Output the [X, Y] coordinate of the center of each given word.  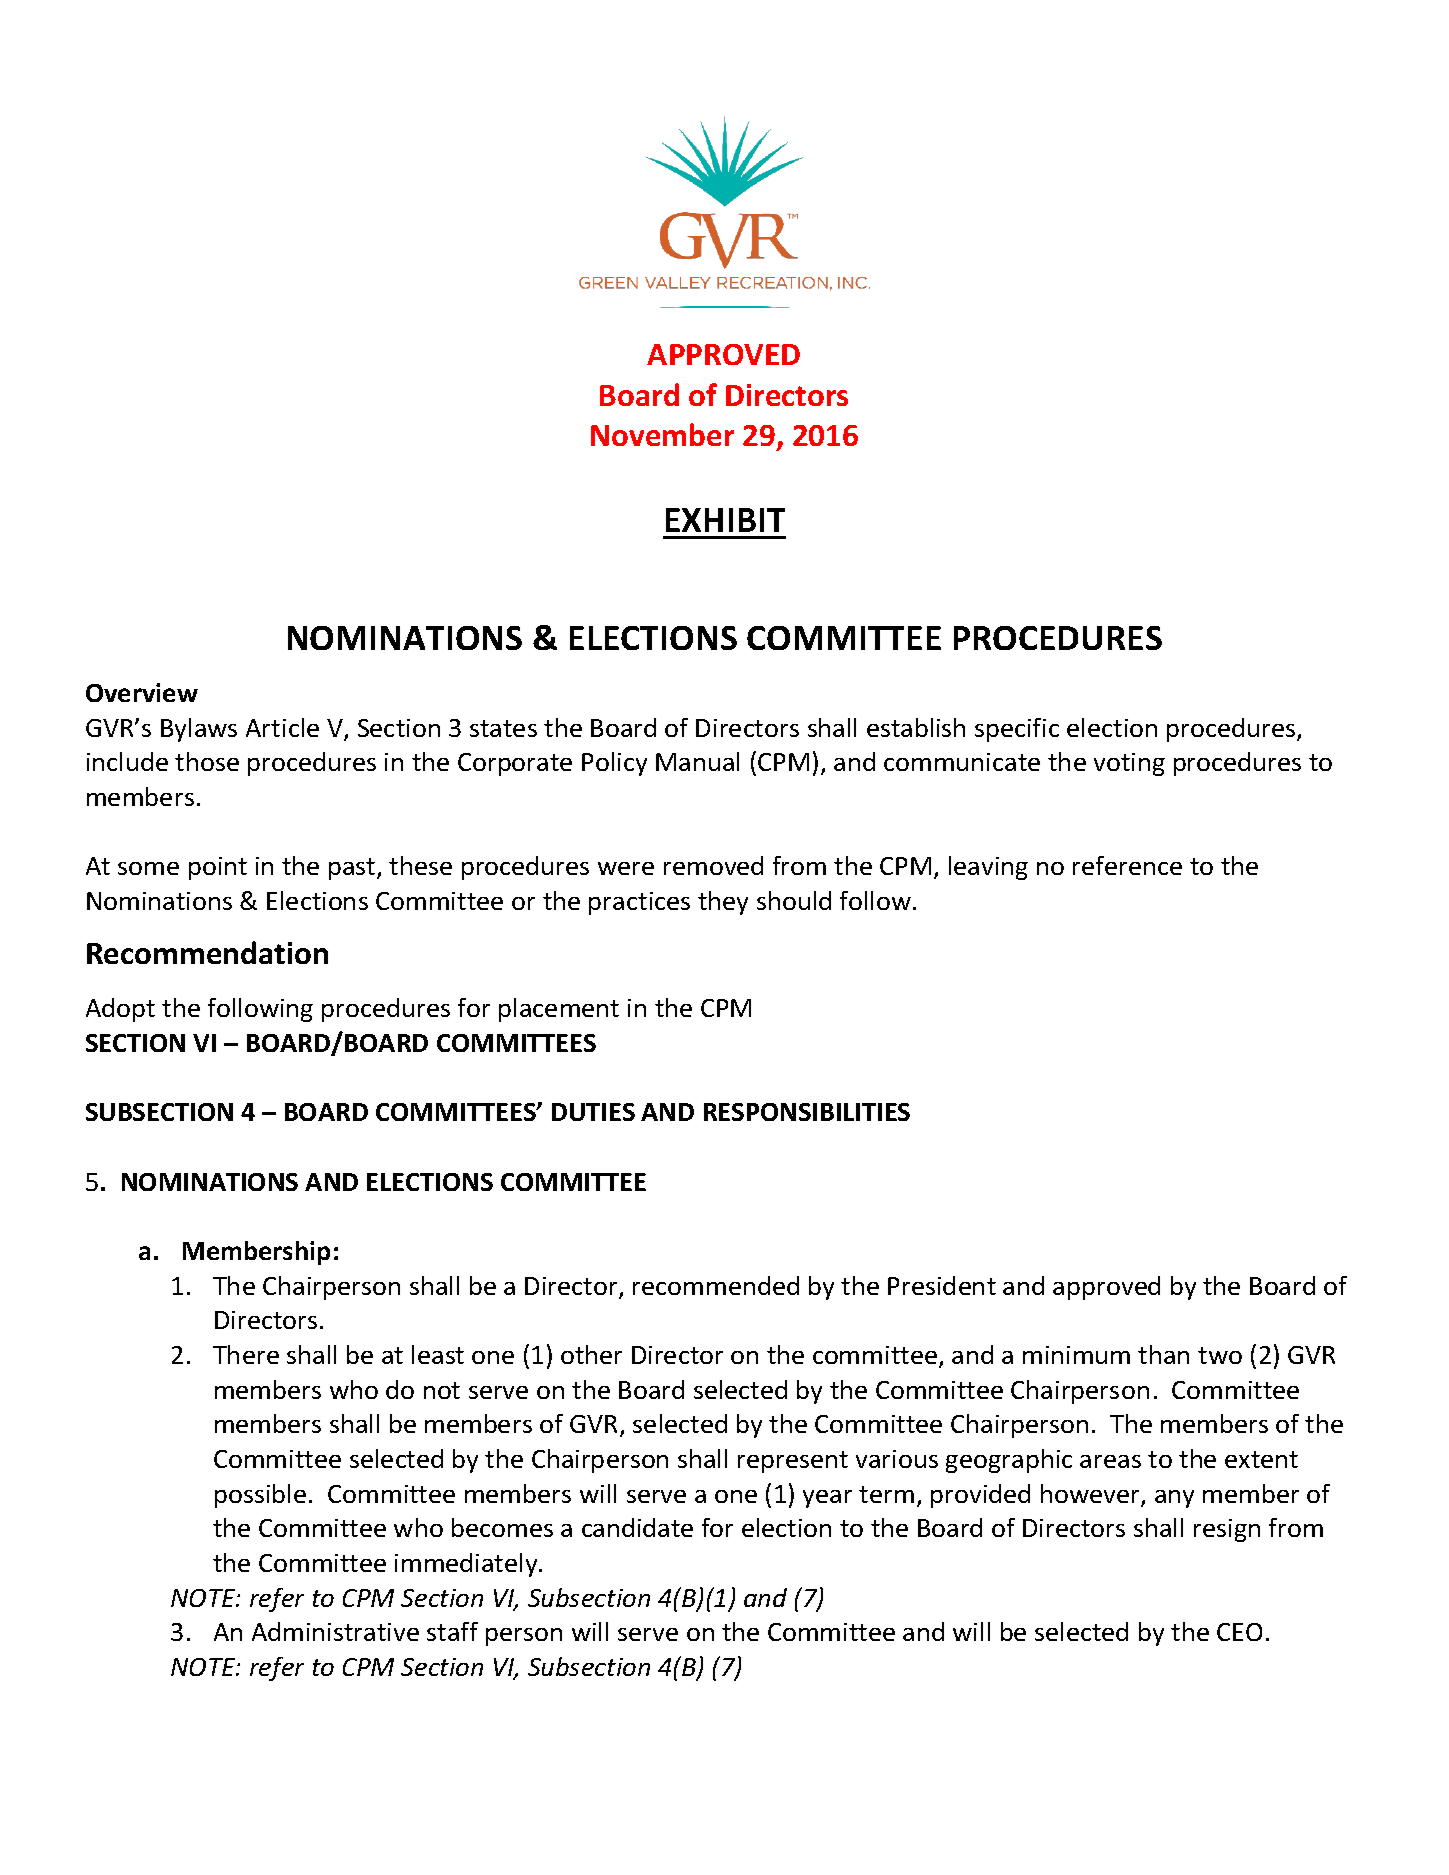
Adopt [120, 1010]
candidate [637, 1527]
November [662, 434]
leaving [988, 868]
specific [1017, 730]
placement [559, 1010]
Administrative [335, 1631]
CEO [1239, 1632]
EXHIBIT [725, 520]
